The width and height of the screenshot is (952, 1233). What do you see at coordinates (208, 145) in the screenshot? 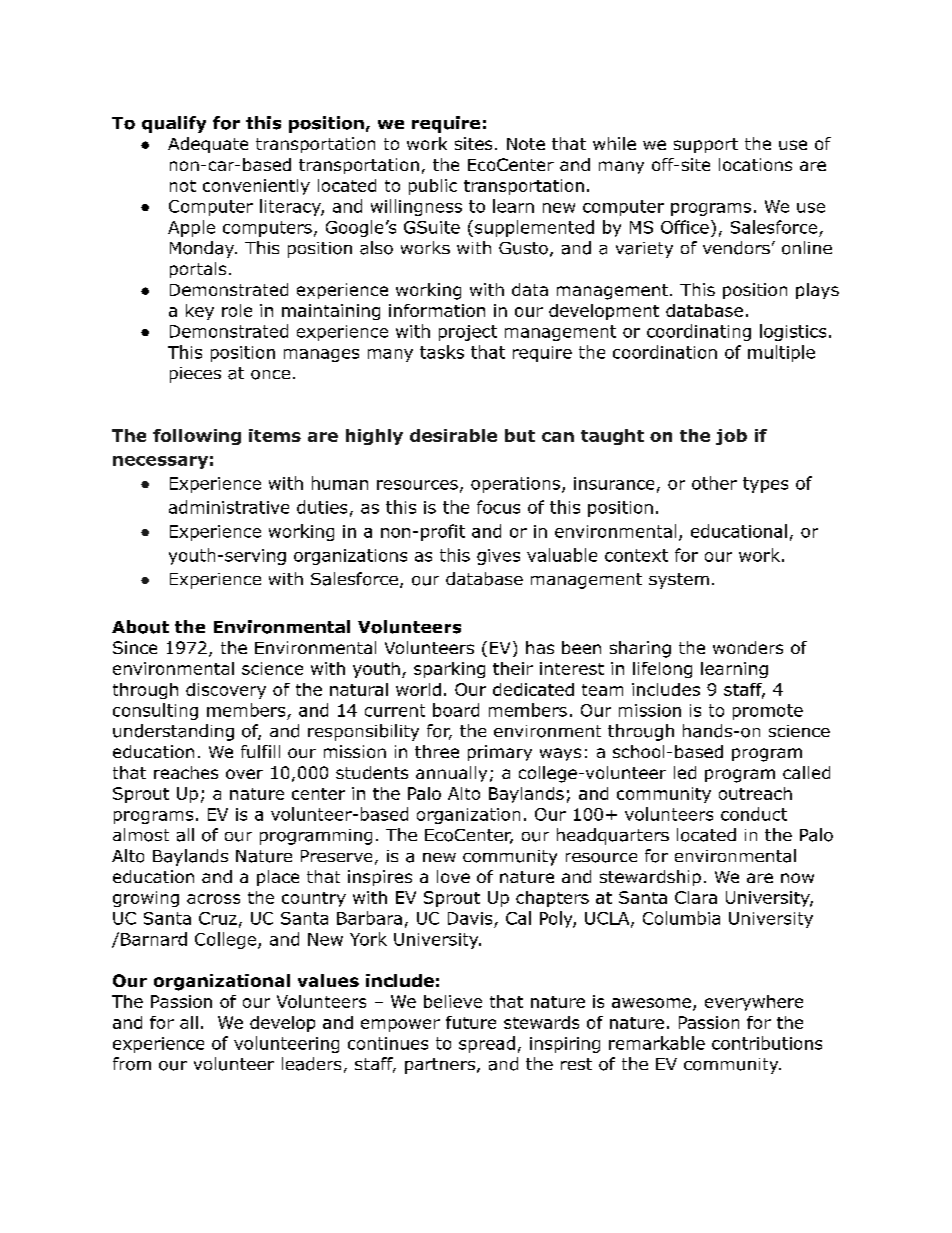
I see `Adequate` at bounding box center [208, 145].
